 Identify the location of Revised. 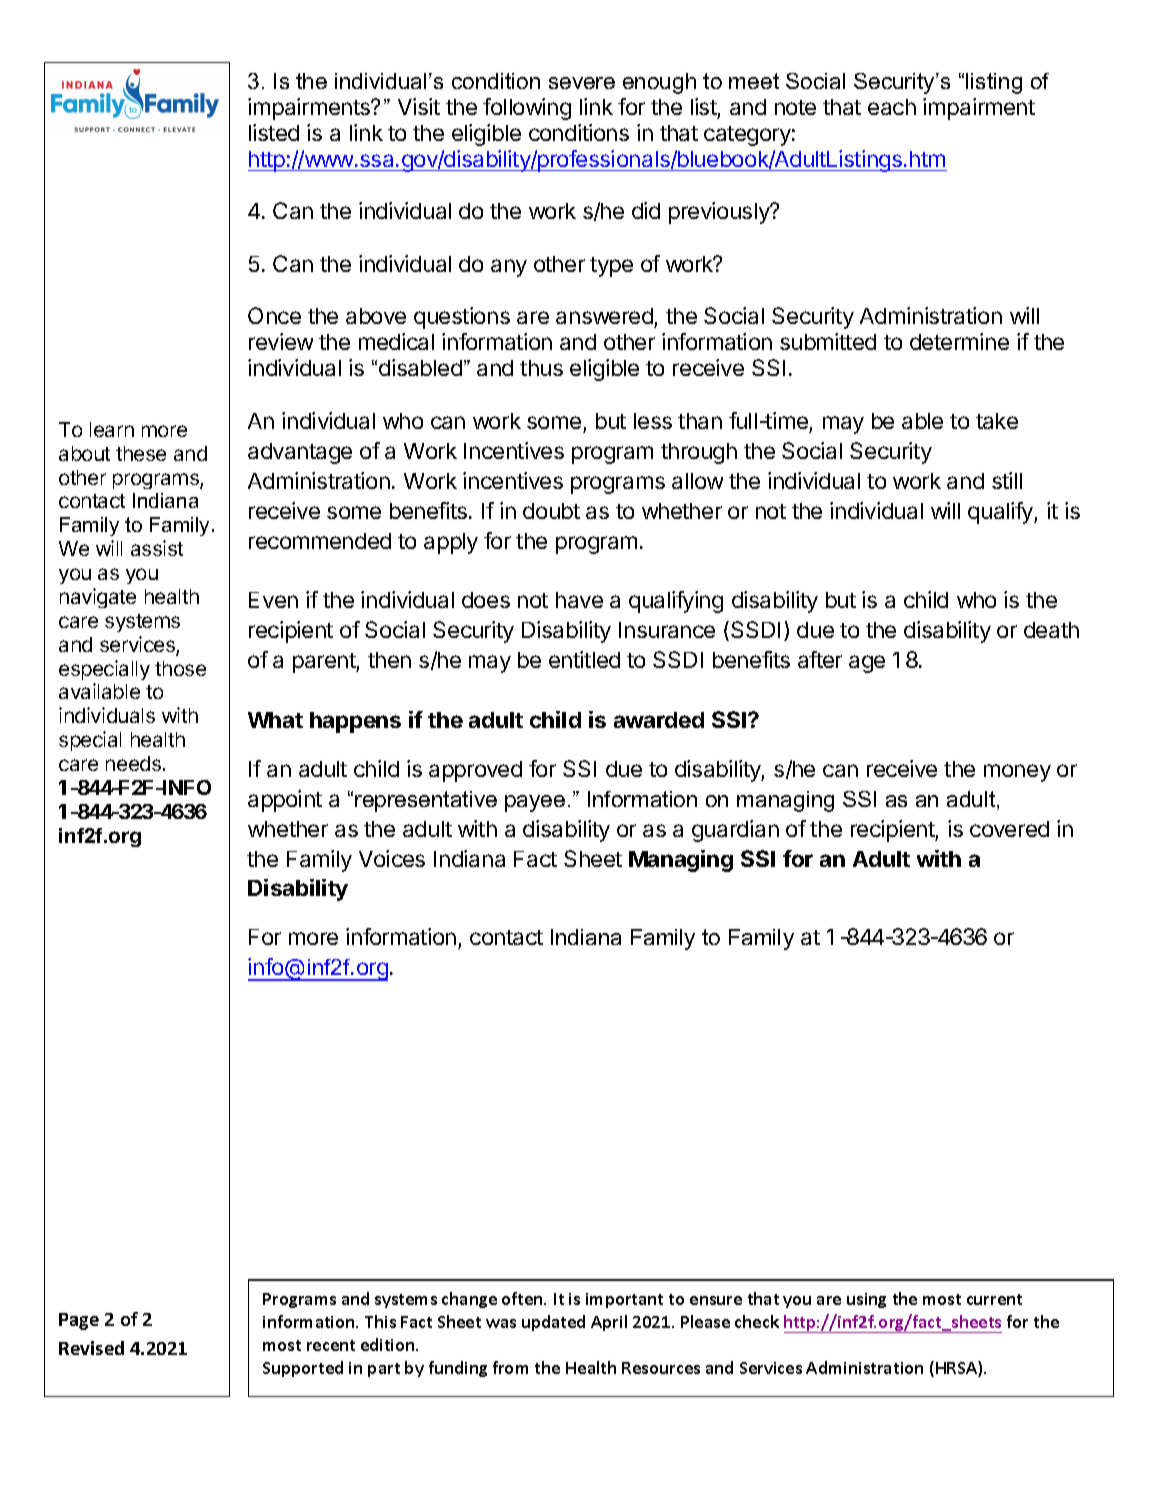
(91, 1348).
